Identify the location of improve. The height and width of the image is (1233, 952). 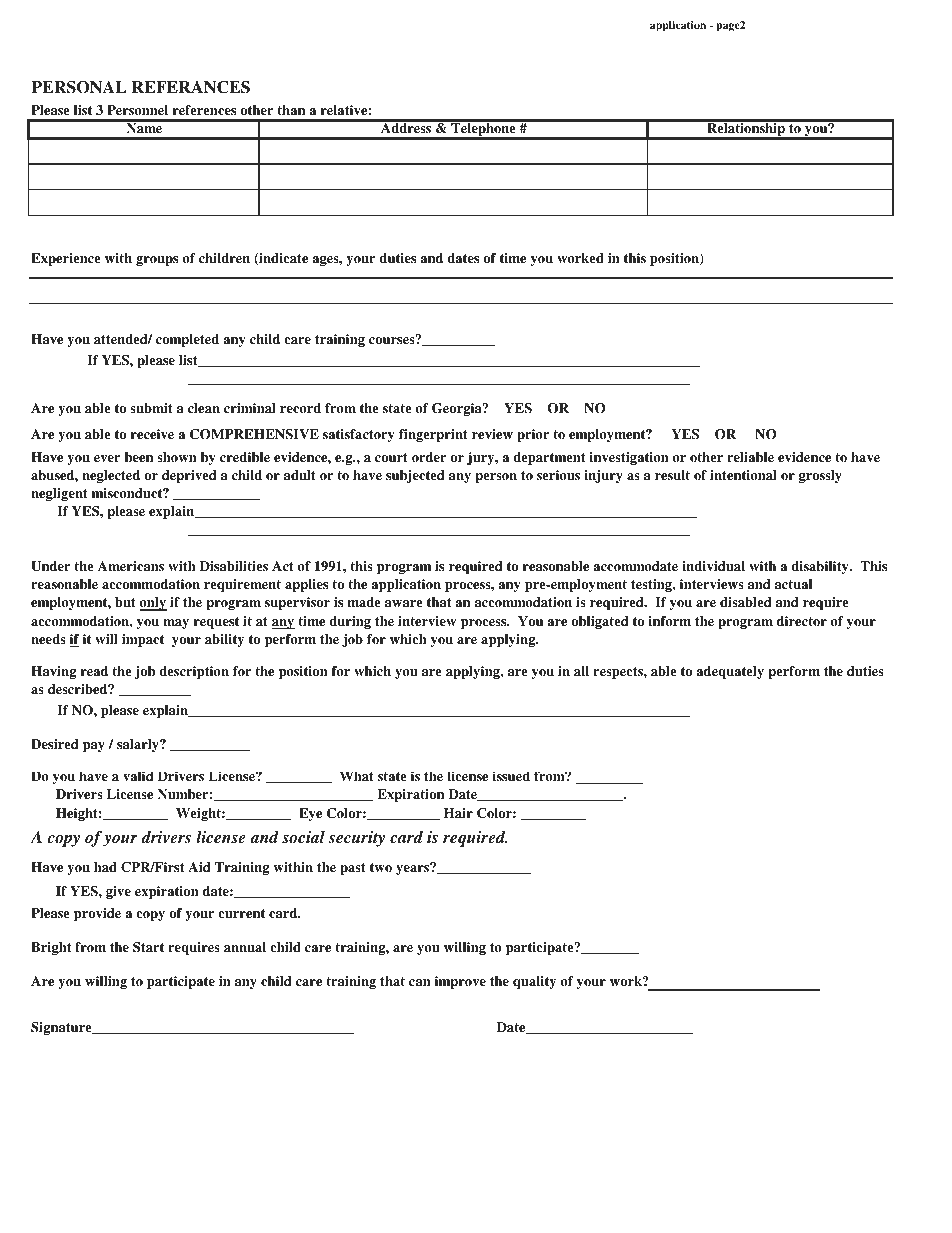
(460, 982).
